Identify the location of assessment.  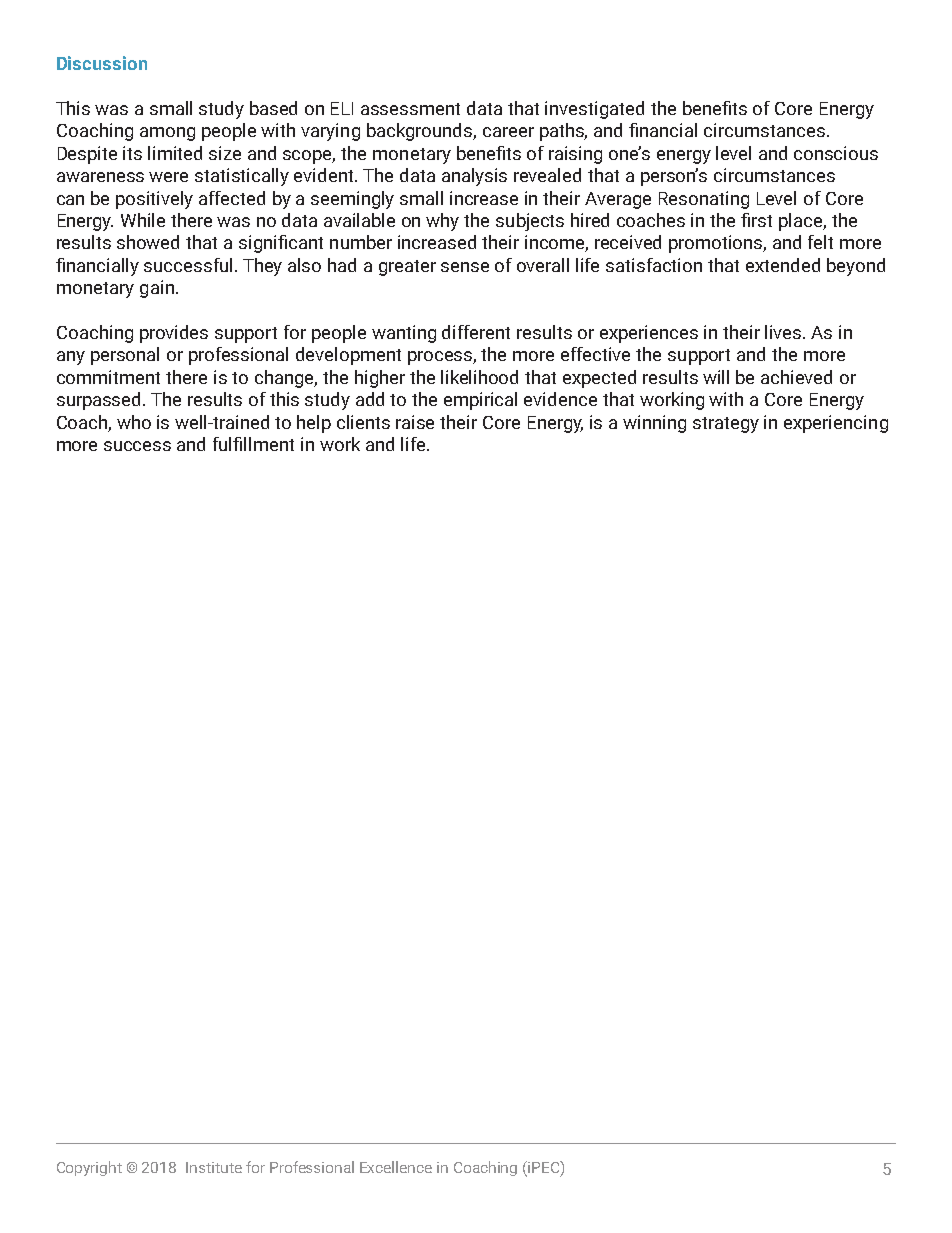
(410, 109).
